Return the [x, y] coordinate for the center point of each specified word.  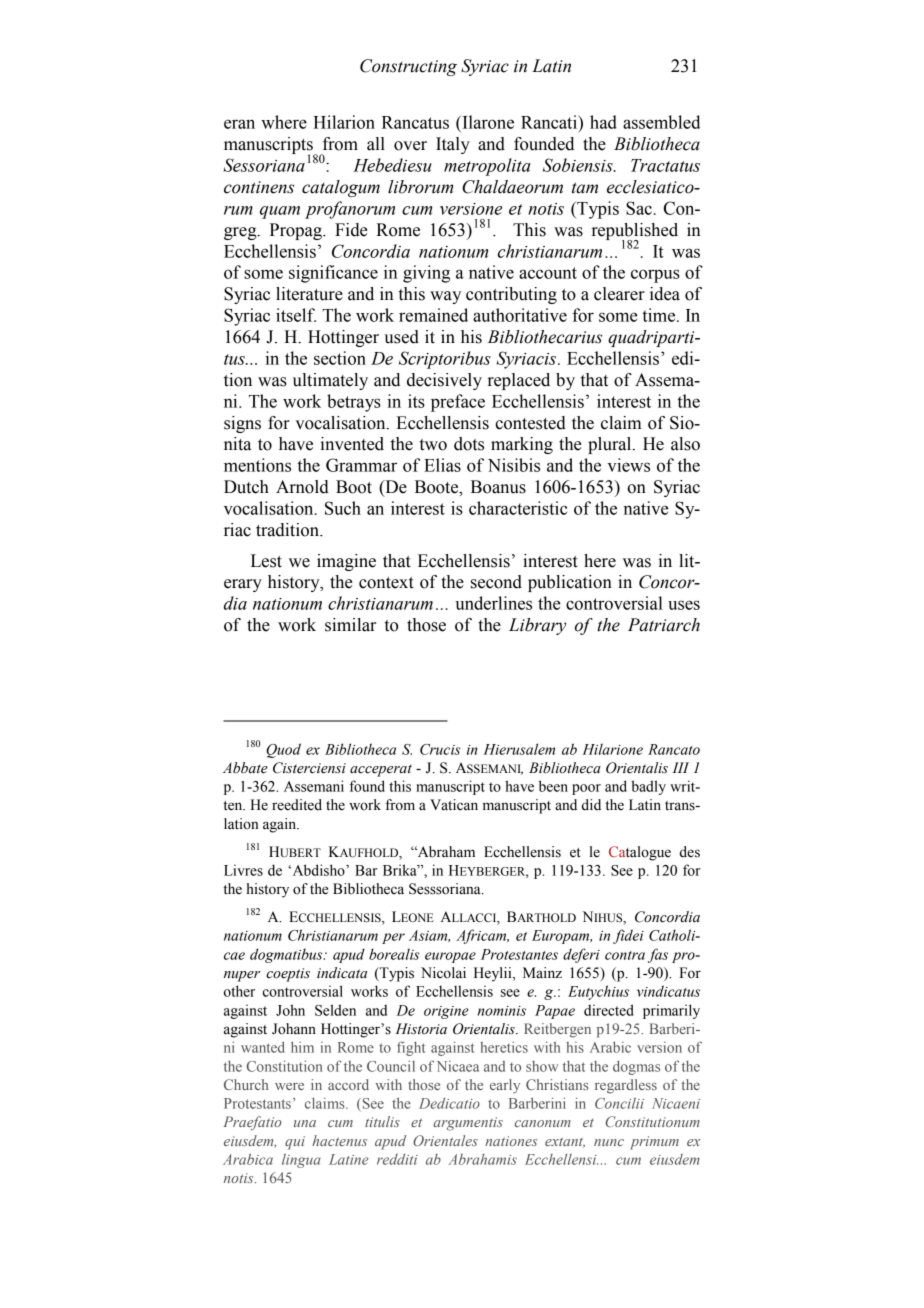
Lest [266, 561]
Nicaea [458, 1066]
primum [654, 1143]
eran [239, 124]
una [305, 1123]
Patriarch [664, 625]
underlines [493, 603]
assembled [661, 122]
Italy [453, 145]
